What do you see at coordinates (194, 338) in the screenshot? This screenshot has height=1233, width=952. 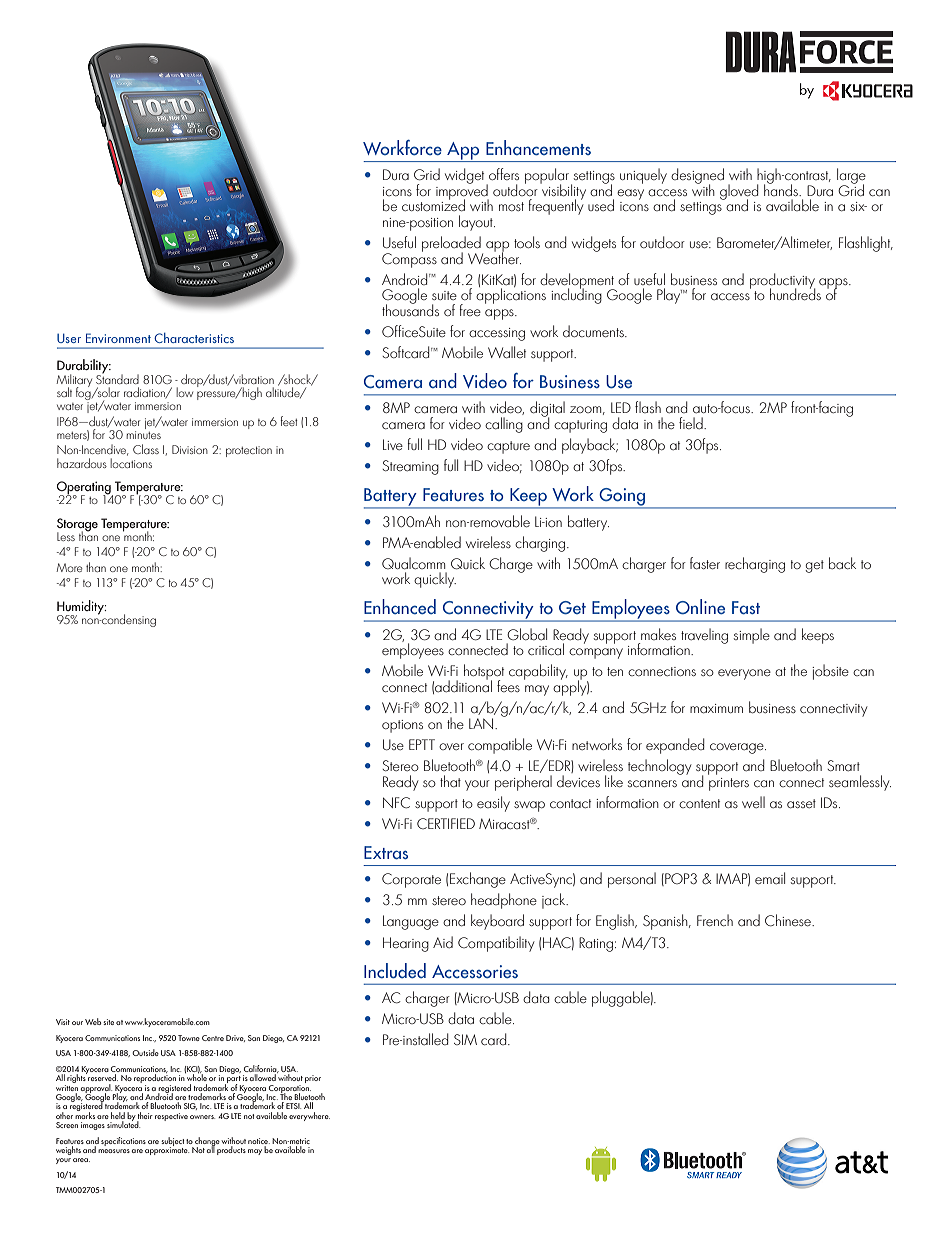 I see `Characteristics` at bounding box center [194, 338].
